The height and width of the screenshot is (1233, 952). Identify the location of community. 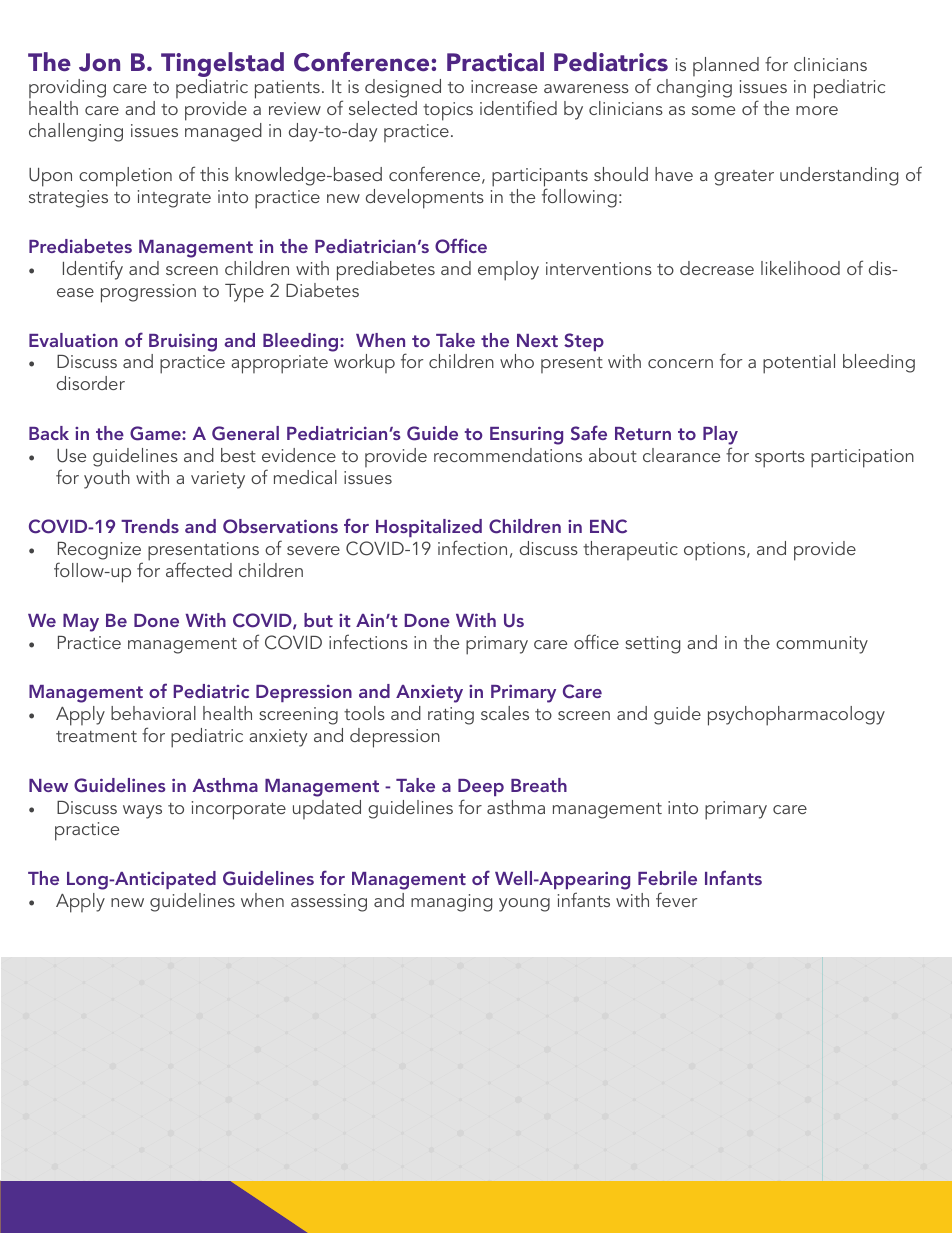
(822, 645).
